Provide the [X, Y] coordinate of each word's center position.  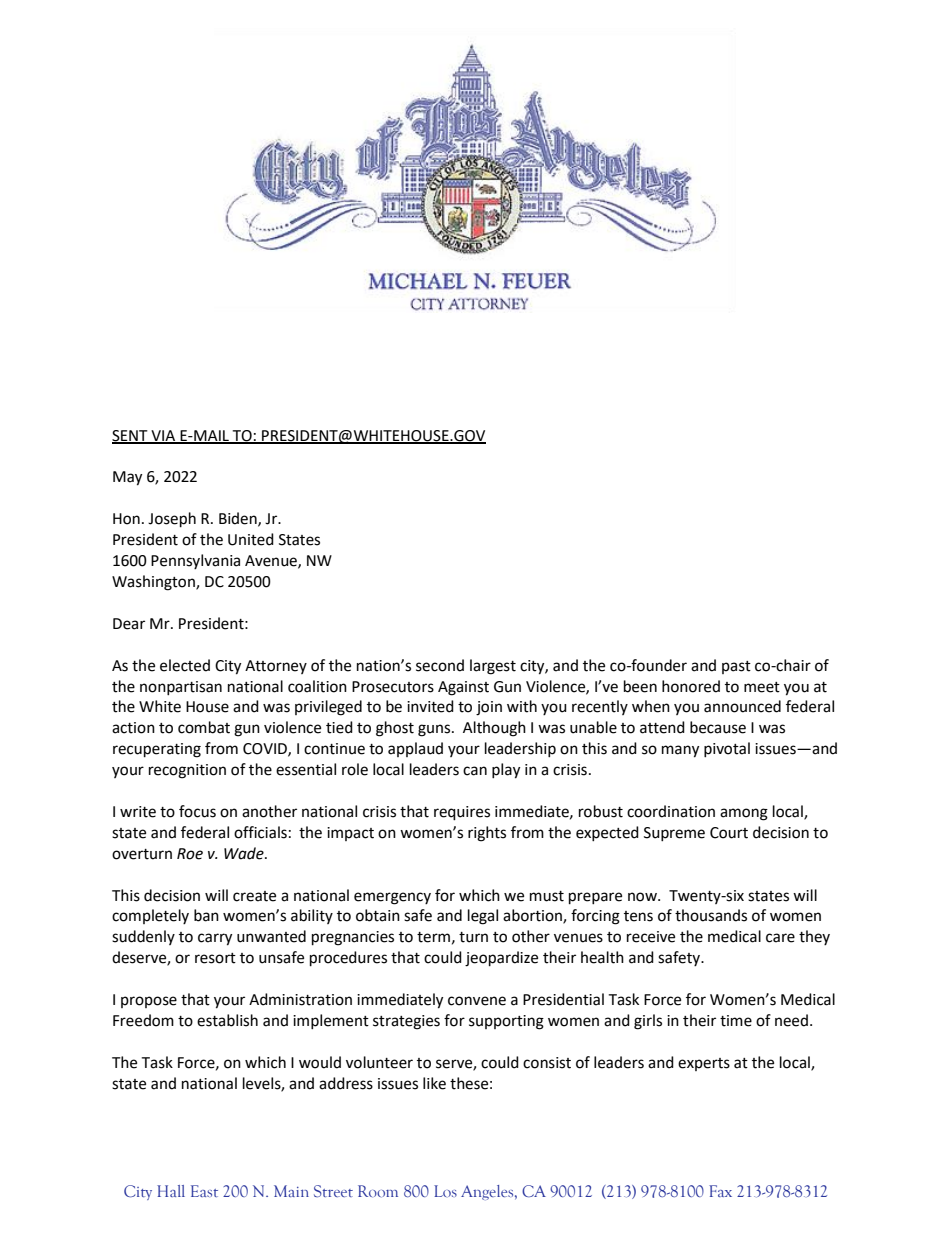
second [440, 665]
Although [494, 729]
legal [483, 917]
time [736, 1021]
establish [227, 1020]
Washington [154, 583]
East [204, 1191]
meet [762, 687]
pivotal [727, 749]
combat [204, 727]
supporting [506, 1022]
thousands [711, 915]
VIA [163, 436]
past [736, 667]
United [251, 539]
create [254, 896]
